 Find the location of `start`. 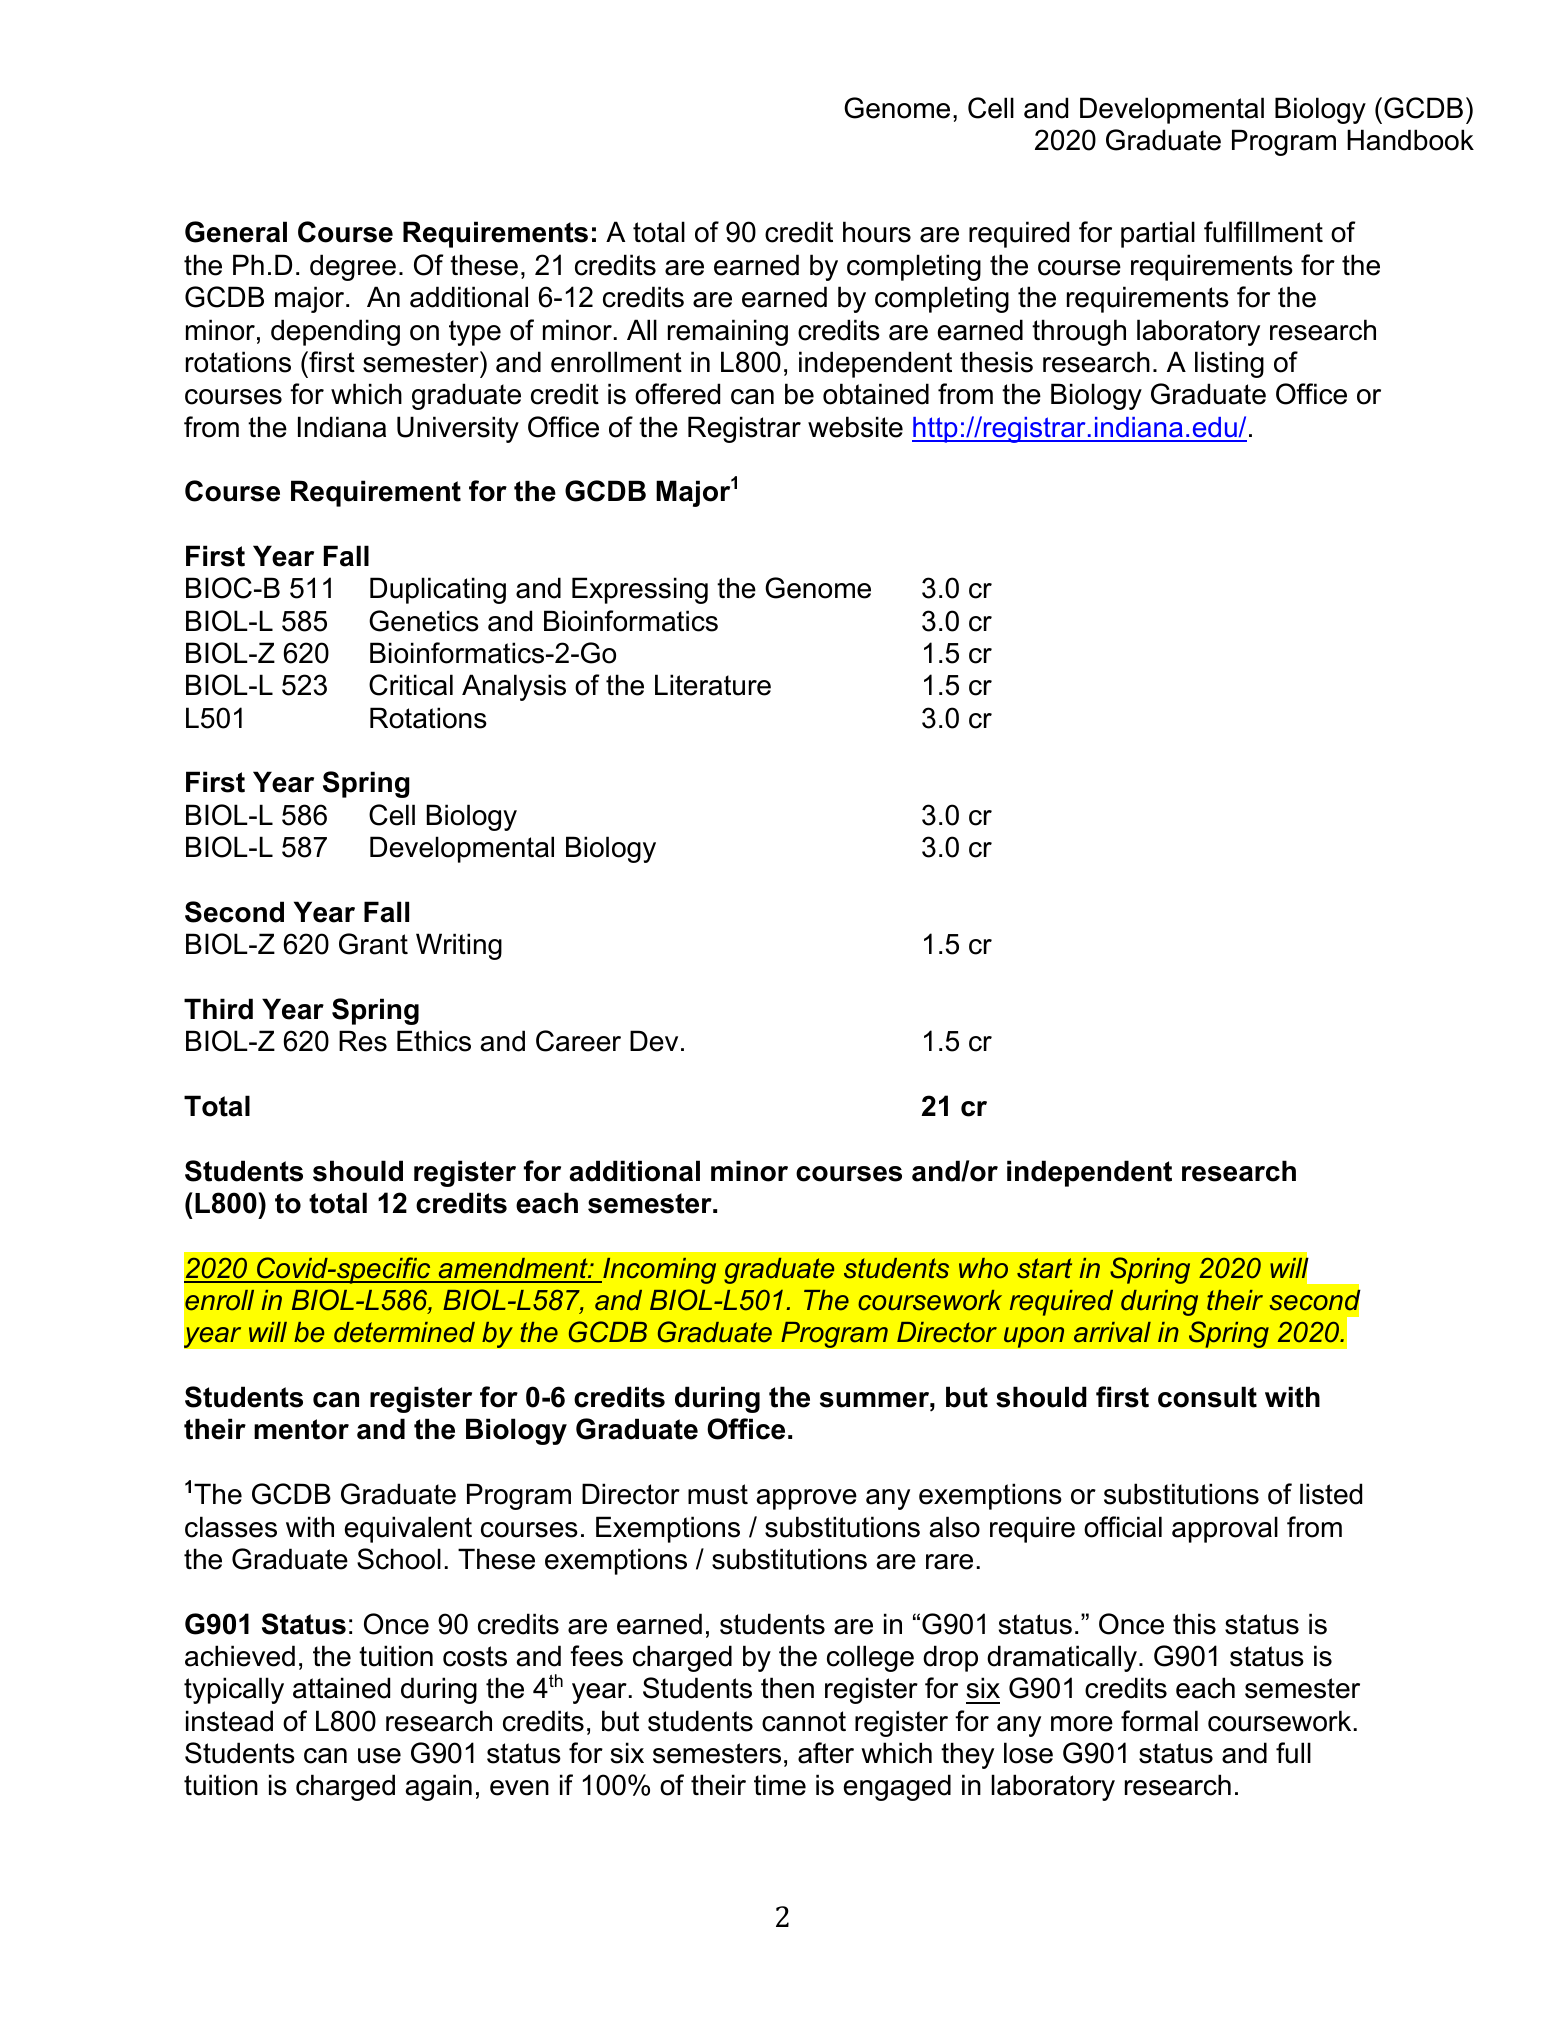

start is located at coordinates (1044, 1268).
